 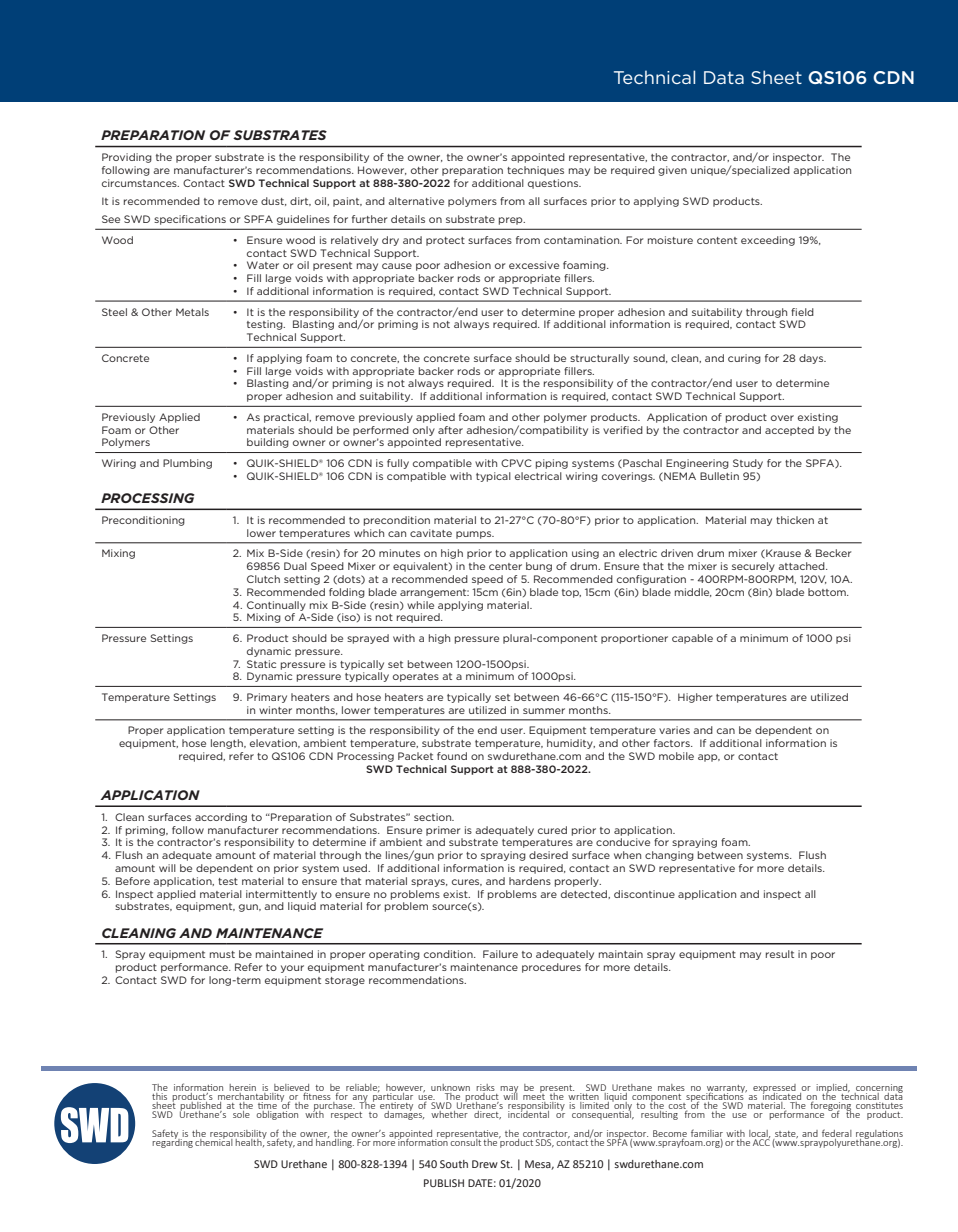 I want to click on capable, so click(x=692, y=639).
